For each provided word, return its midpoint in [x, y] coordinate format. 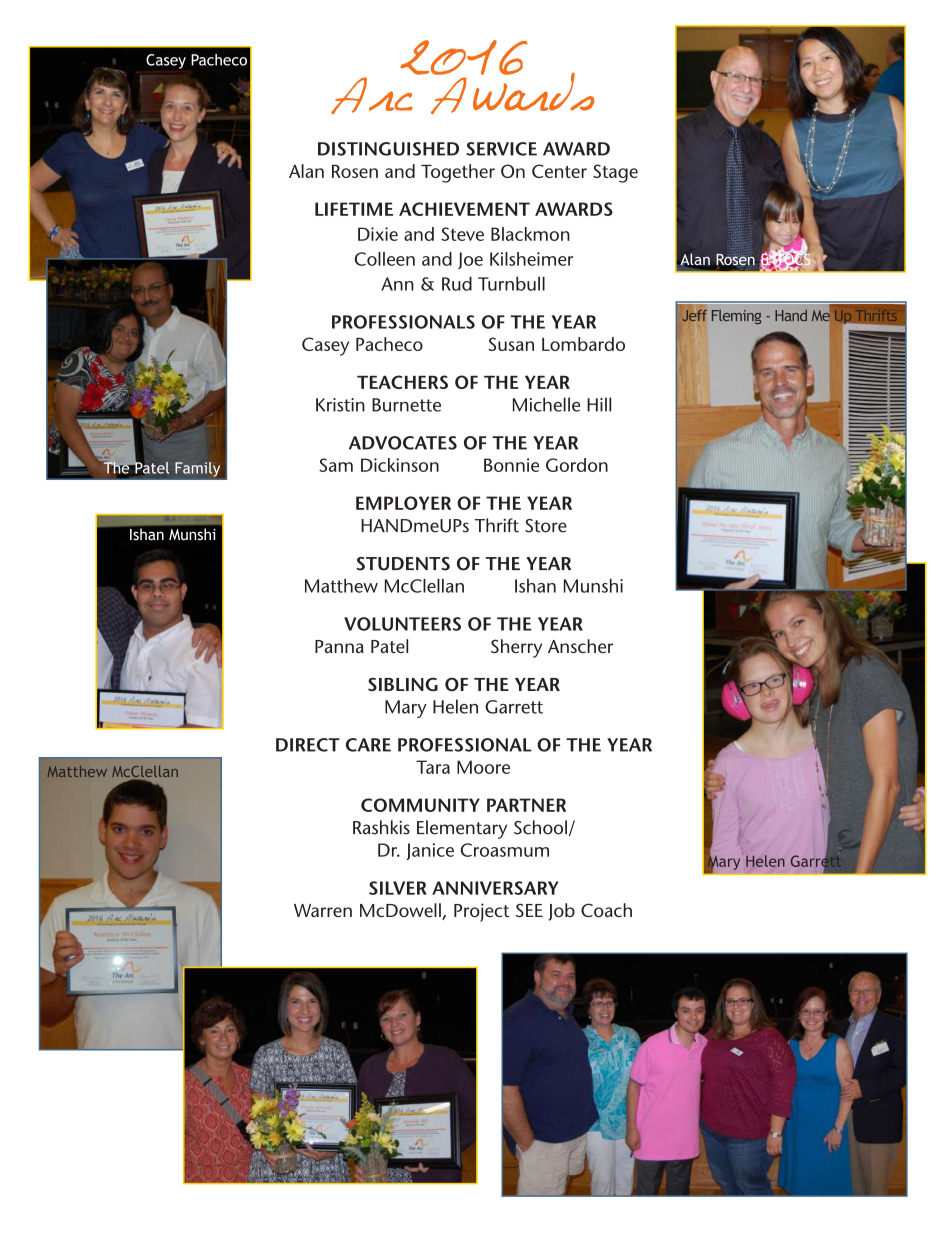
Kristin [340, 405]
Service [501, 149]
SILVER [398, 888]
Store [546, 526]
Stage [615, 173]
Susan [511, 344]
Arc [372, 95]
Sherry [516, 648]
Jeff [694, 315]
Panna [339, 646]
